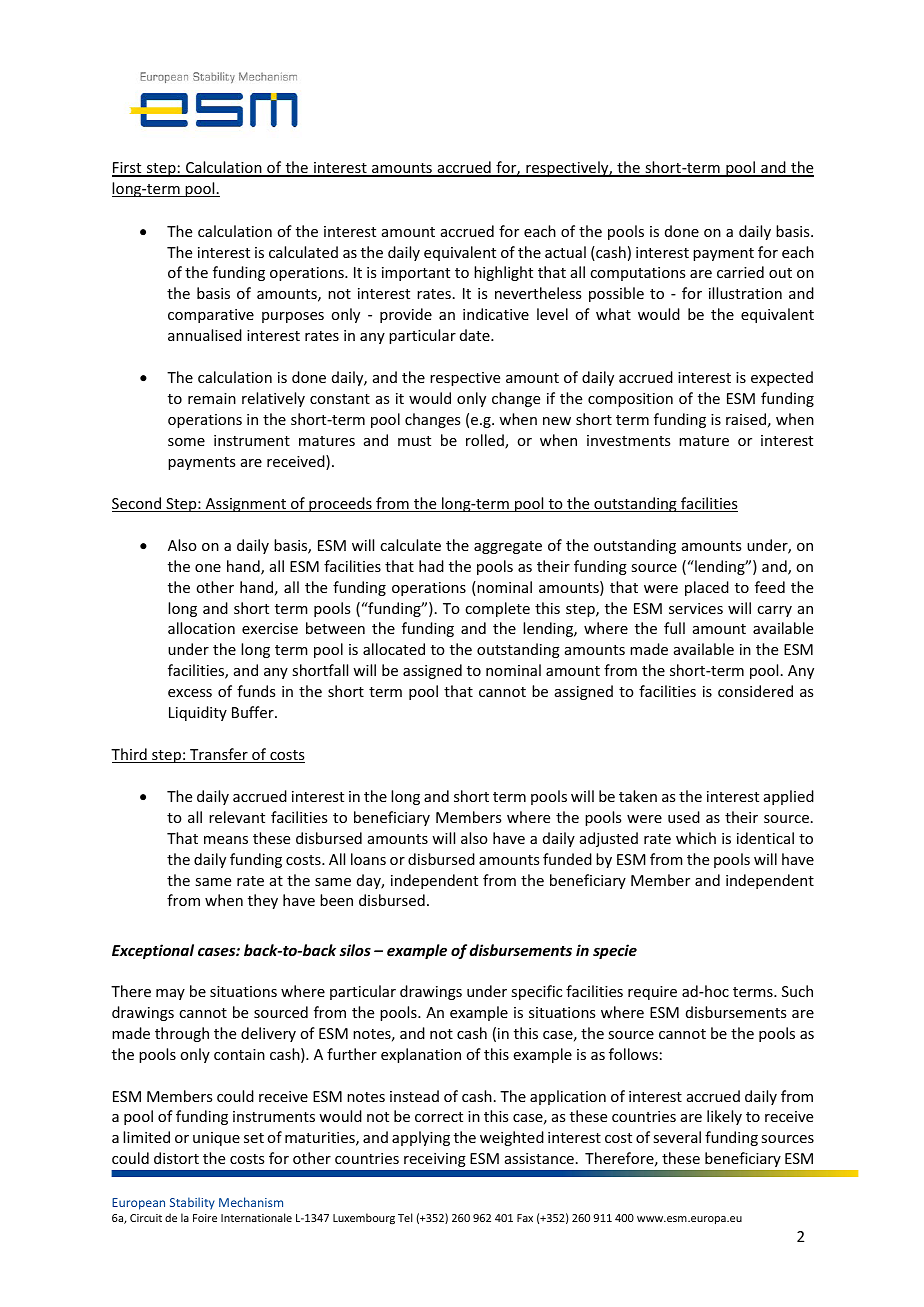 Image resolution: width=924 pixels, height=1307 pixels. What do you see at coordinates (128, 169) in the image?
I see `First` at bounding box center [128, 169].
